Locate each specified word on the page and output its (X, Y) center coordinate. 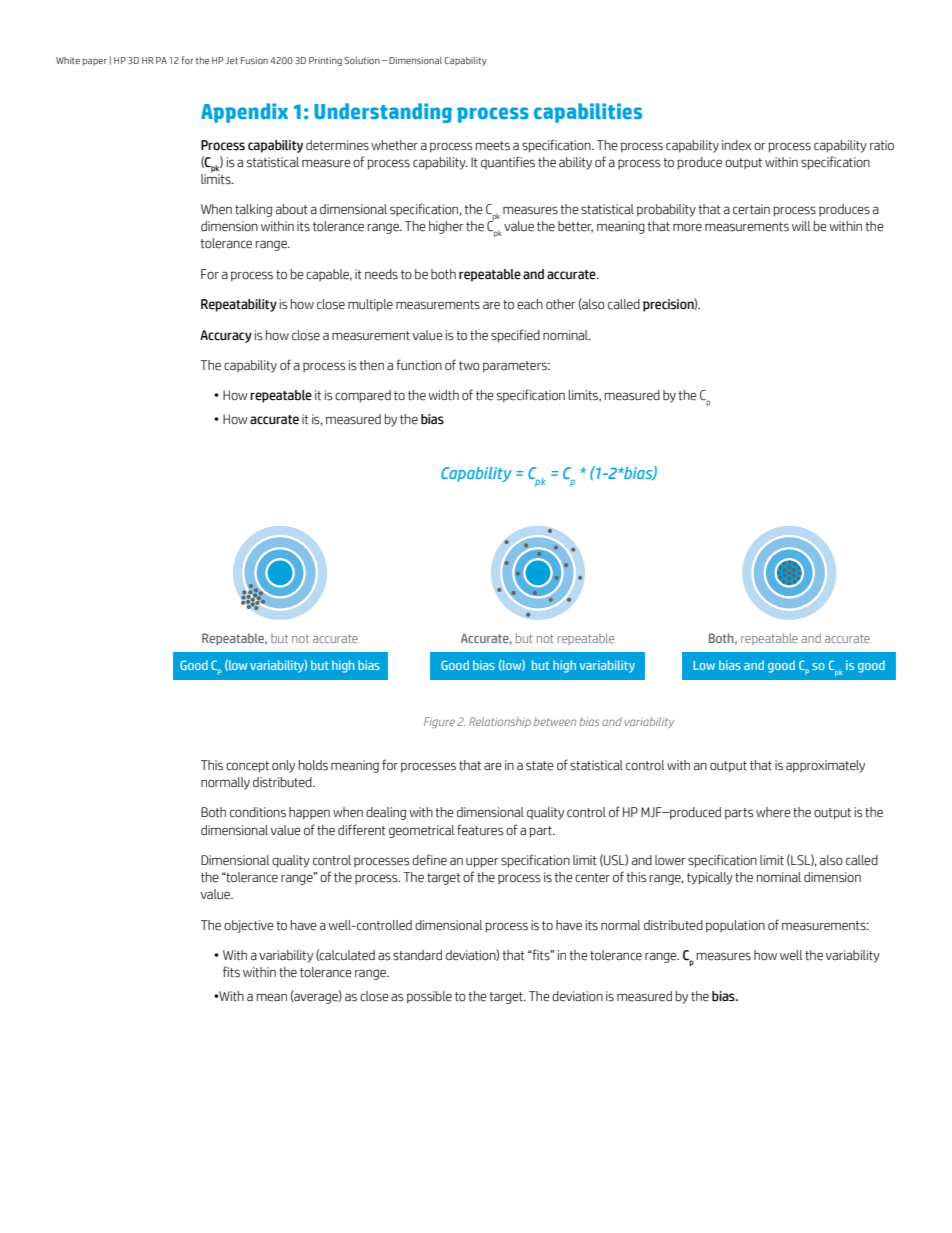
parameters (516, 367)
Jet (232, 60)
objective (249, 926)
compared (363, 396)
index (736, 145)
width (443, 395)
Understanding (383, 113)
